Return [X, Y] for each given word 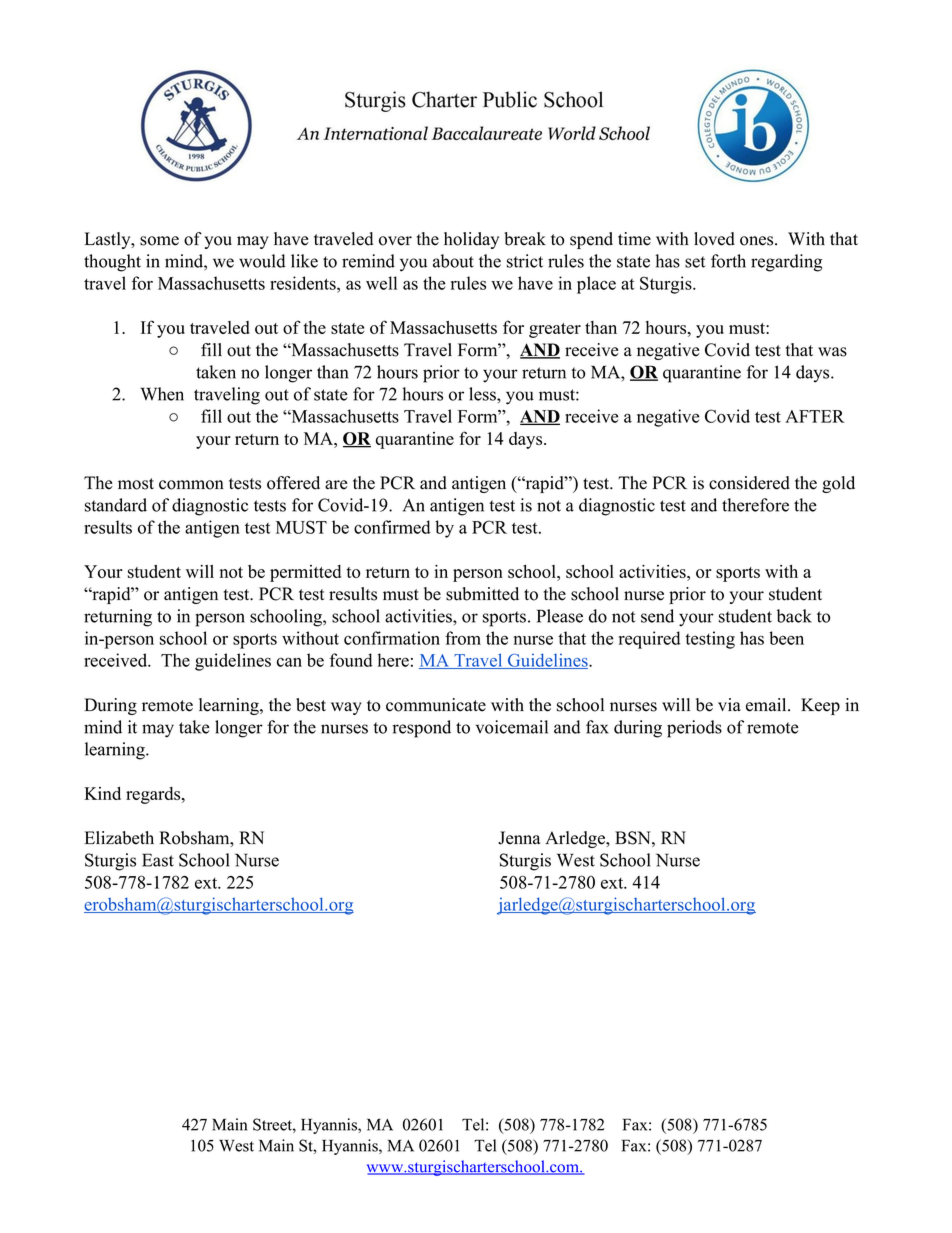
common [191, 485]
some [159, 241]
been [786, 638]
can [289, 662]
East [158, 860]
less [483, 394]
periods [694, 729]
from [463, 638]
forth [728, 261]
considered [749, 483]
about [453, 261]
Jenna [519, 838]
